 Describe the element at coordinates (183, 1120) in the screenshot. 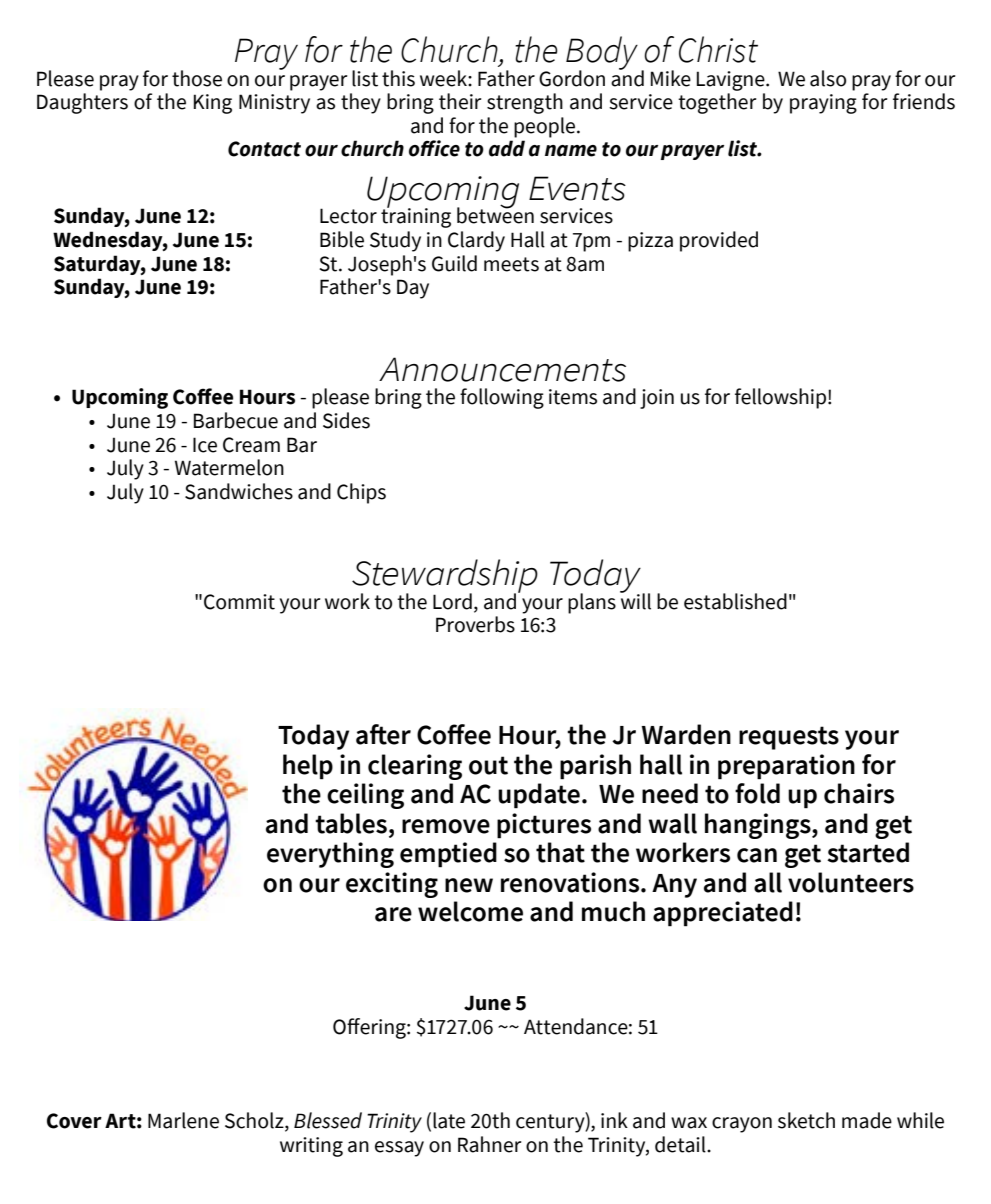

I see `Marlene` at that location.
